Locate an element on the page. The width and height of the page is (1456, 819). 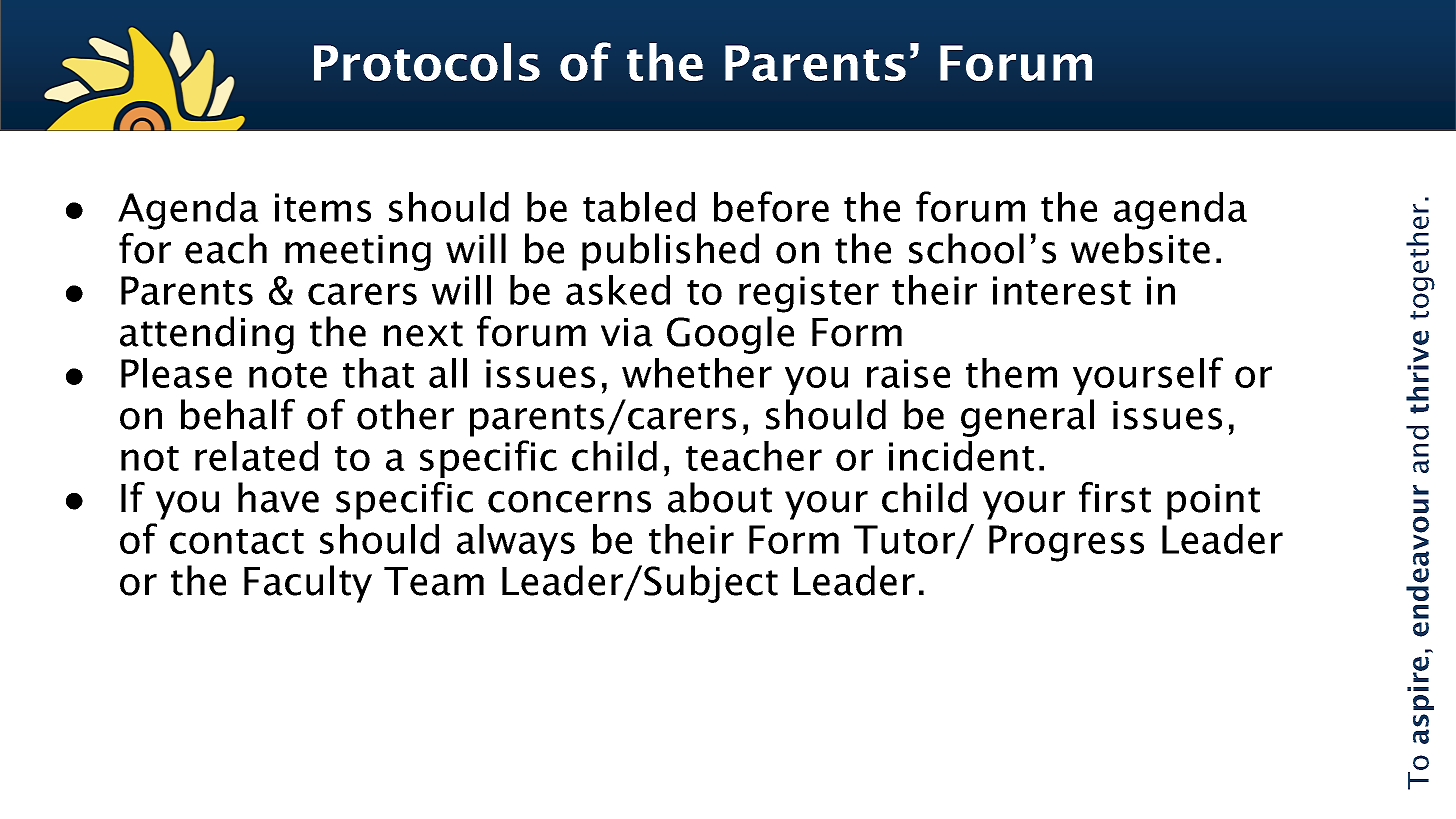
before is located at coordinates (771, 206).
